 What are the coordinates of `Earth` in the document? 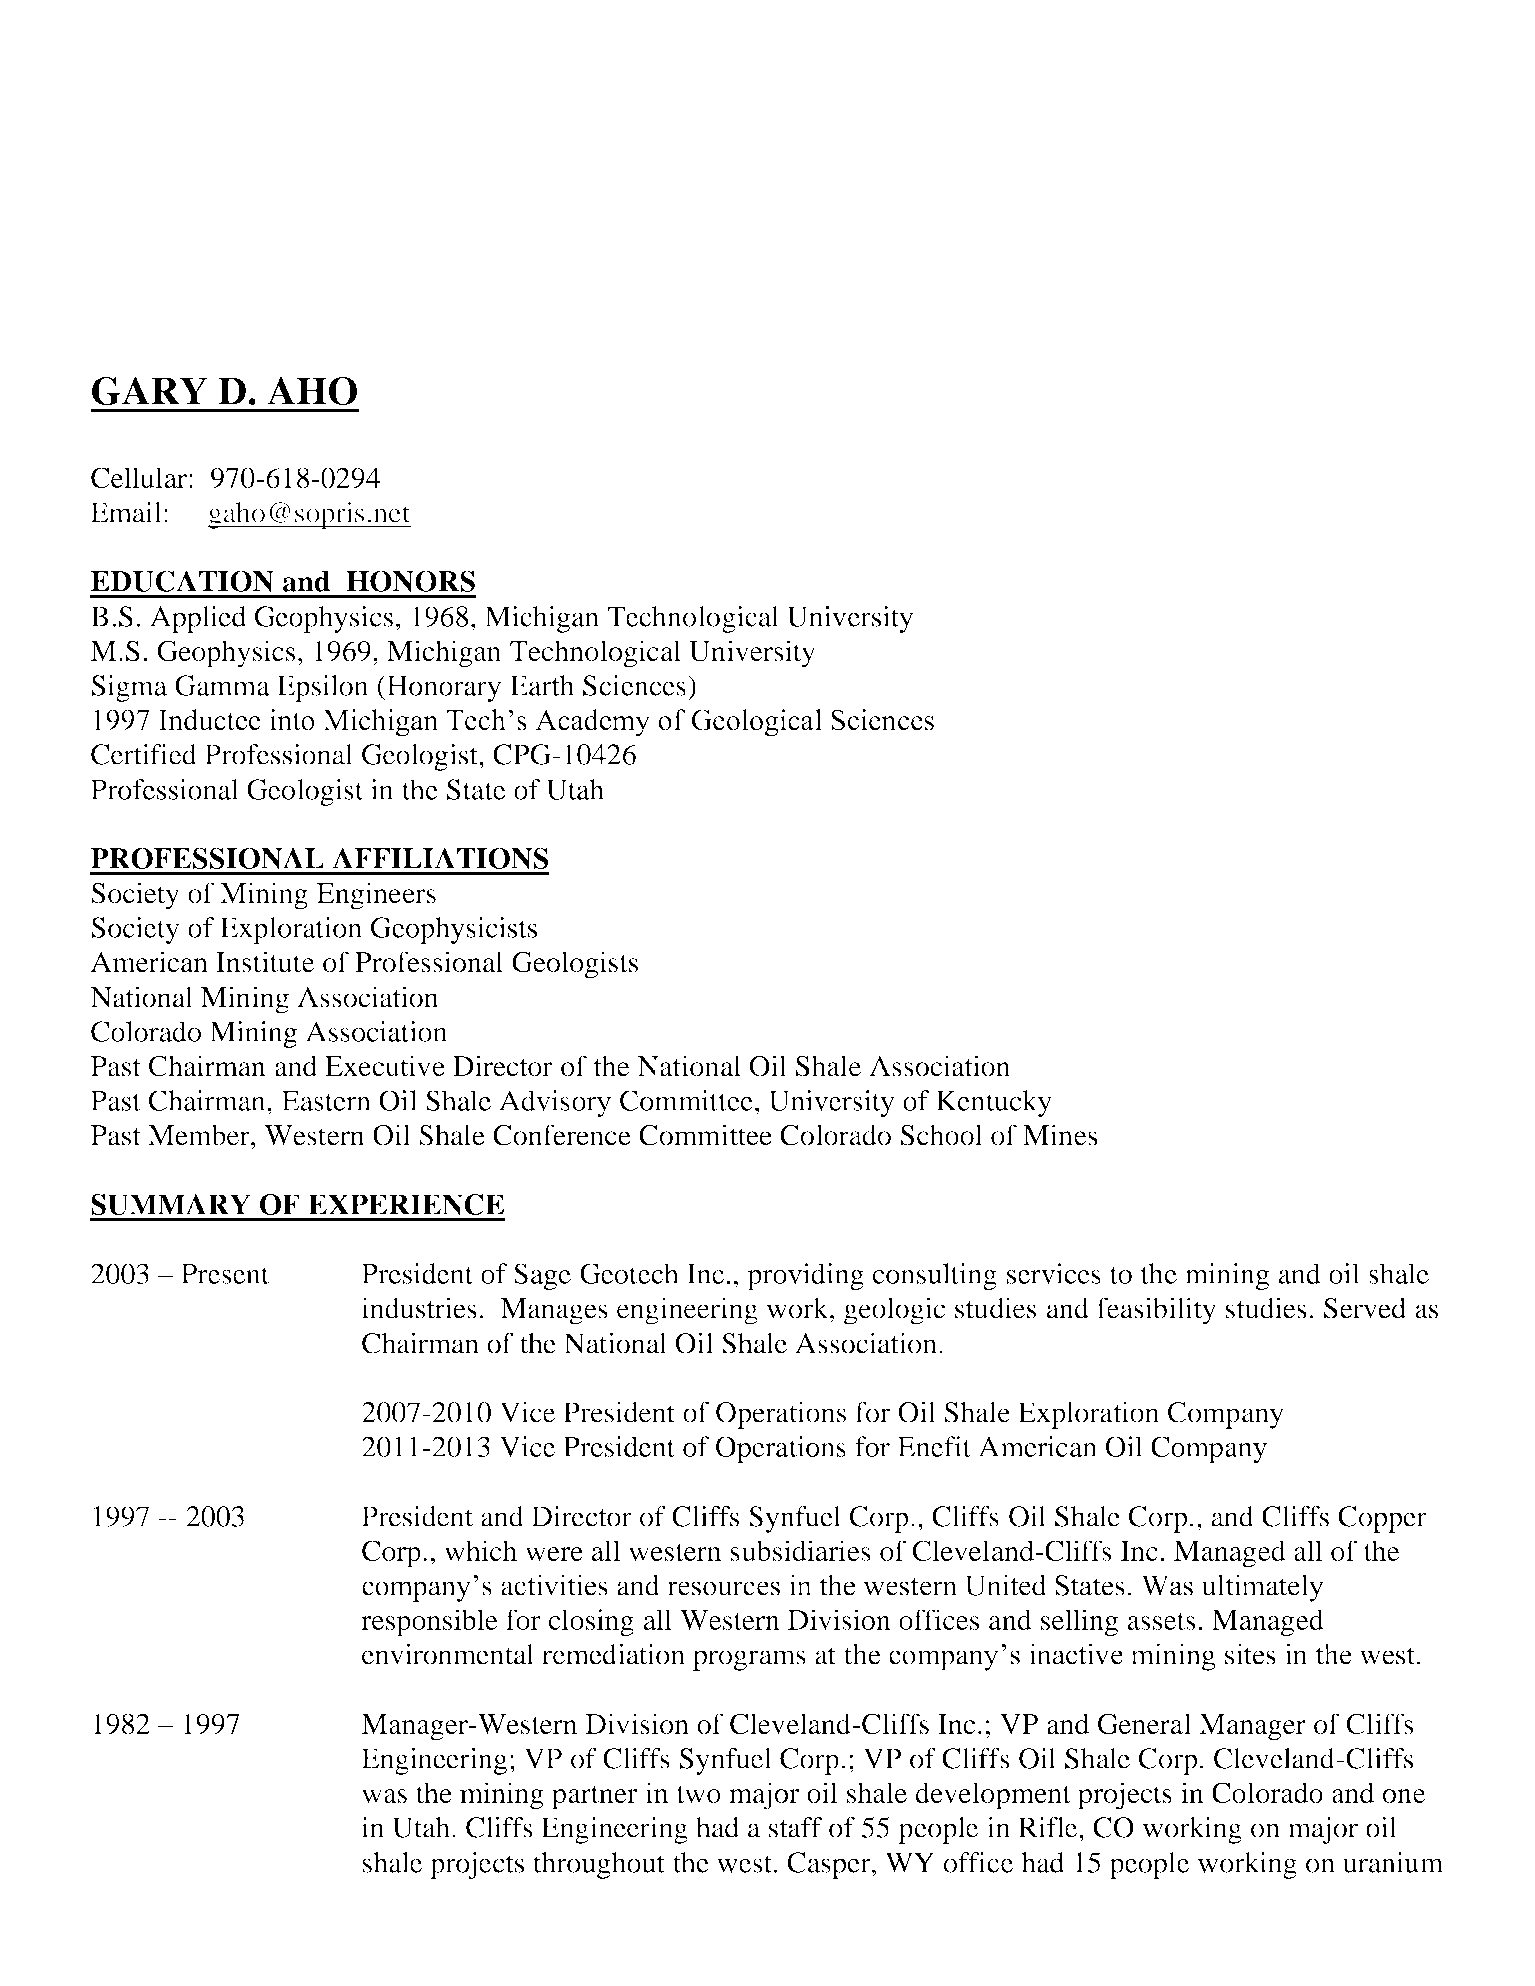 It's located at (542, 685).
